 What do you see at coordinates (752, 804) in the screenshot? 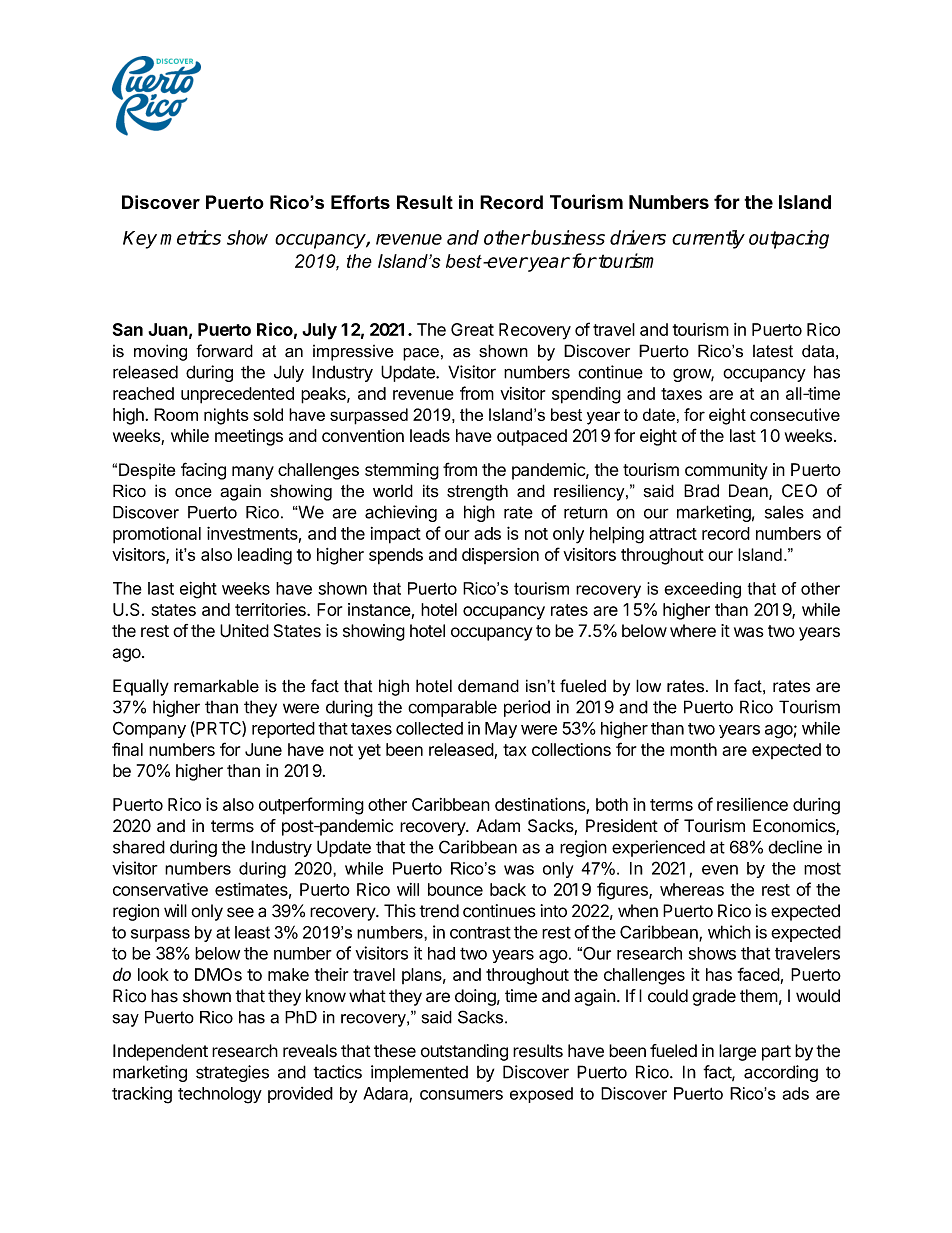
I see `resilience` at bounding box center [752, 804].
